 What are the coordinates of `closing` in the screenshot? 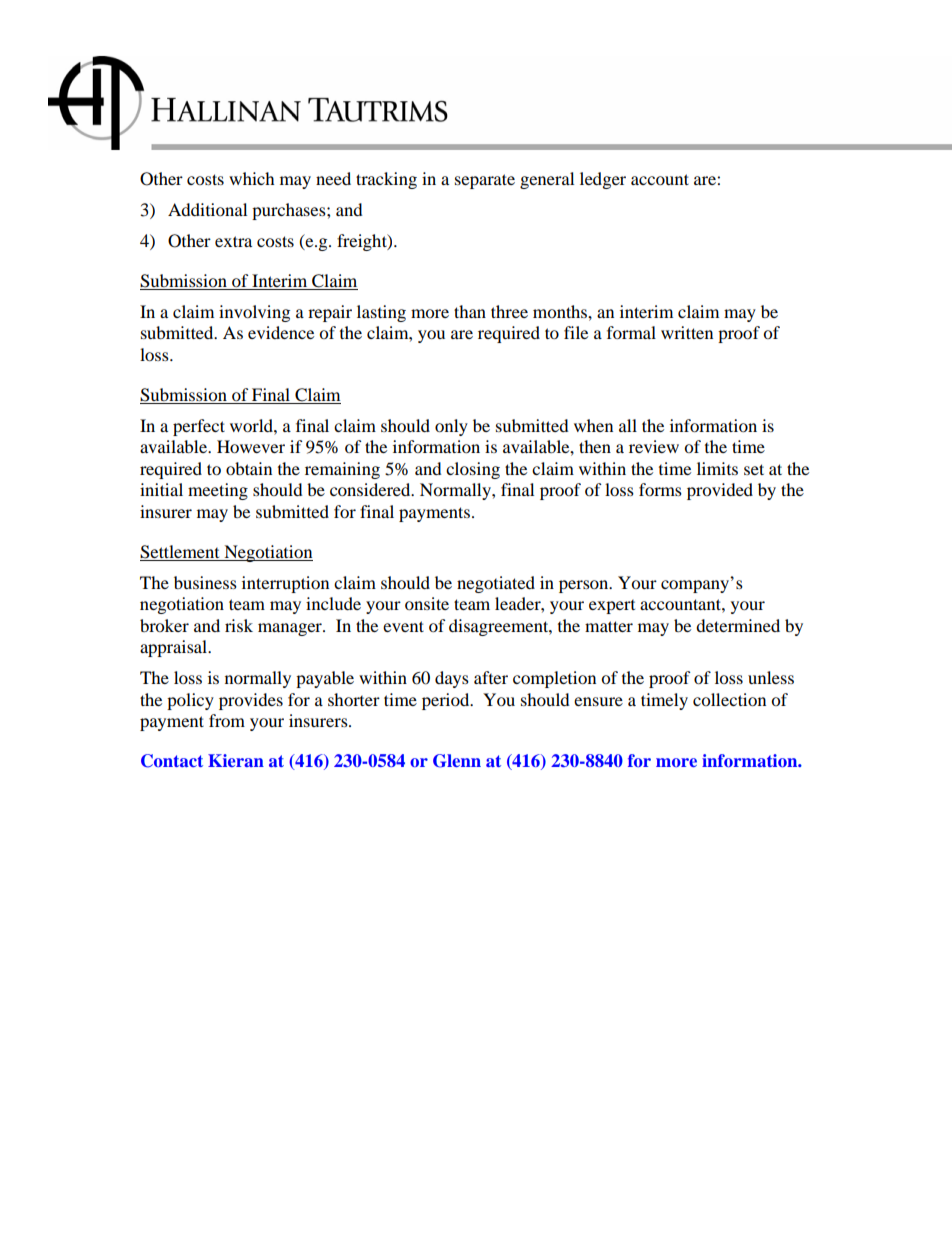 It's located at (473, 470).
